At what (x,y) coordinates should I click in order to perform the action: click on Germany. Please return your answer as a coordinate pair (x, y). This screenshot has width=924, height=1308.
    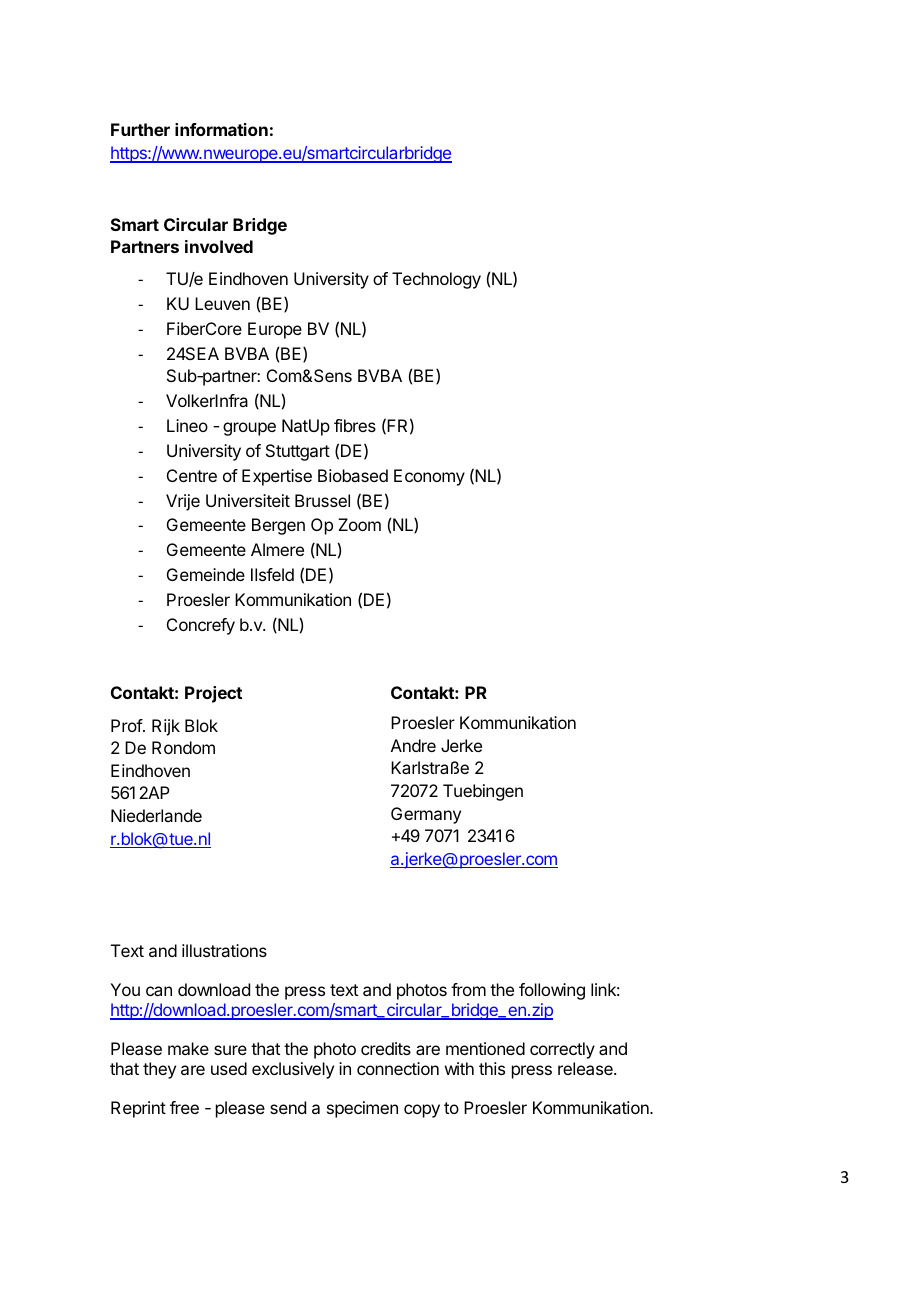
    Looking at the image, I should click on (426, 815).
